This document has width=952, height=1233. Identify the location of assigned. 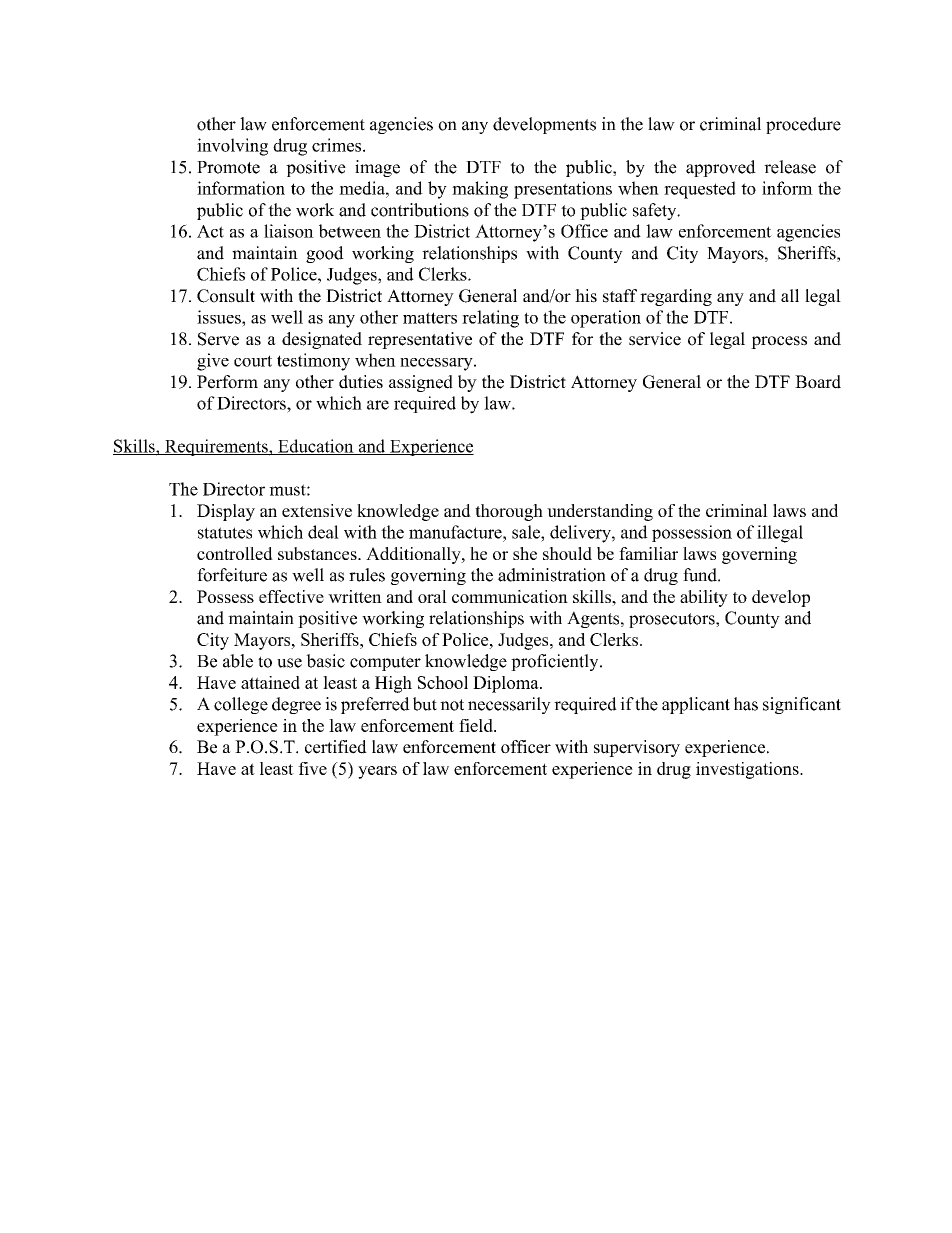
(421, 383).
